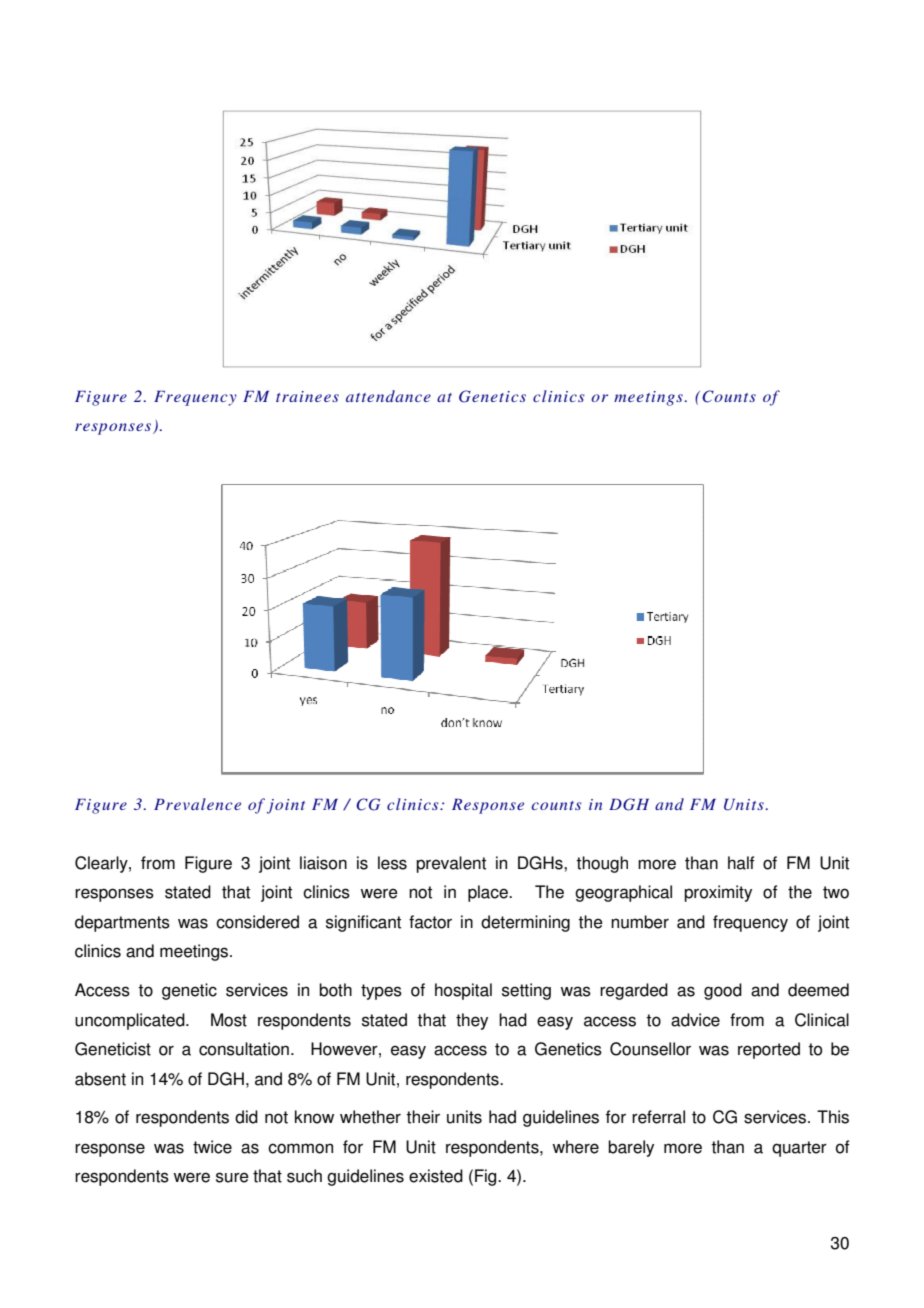  What do you see at coordinates (388, 396) in the document?
I see `attendance` at bounding box center [388, 396].
